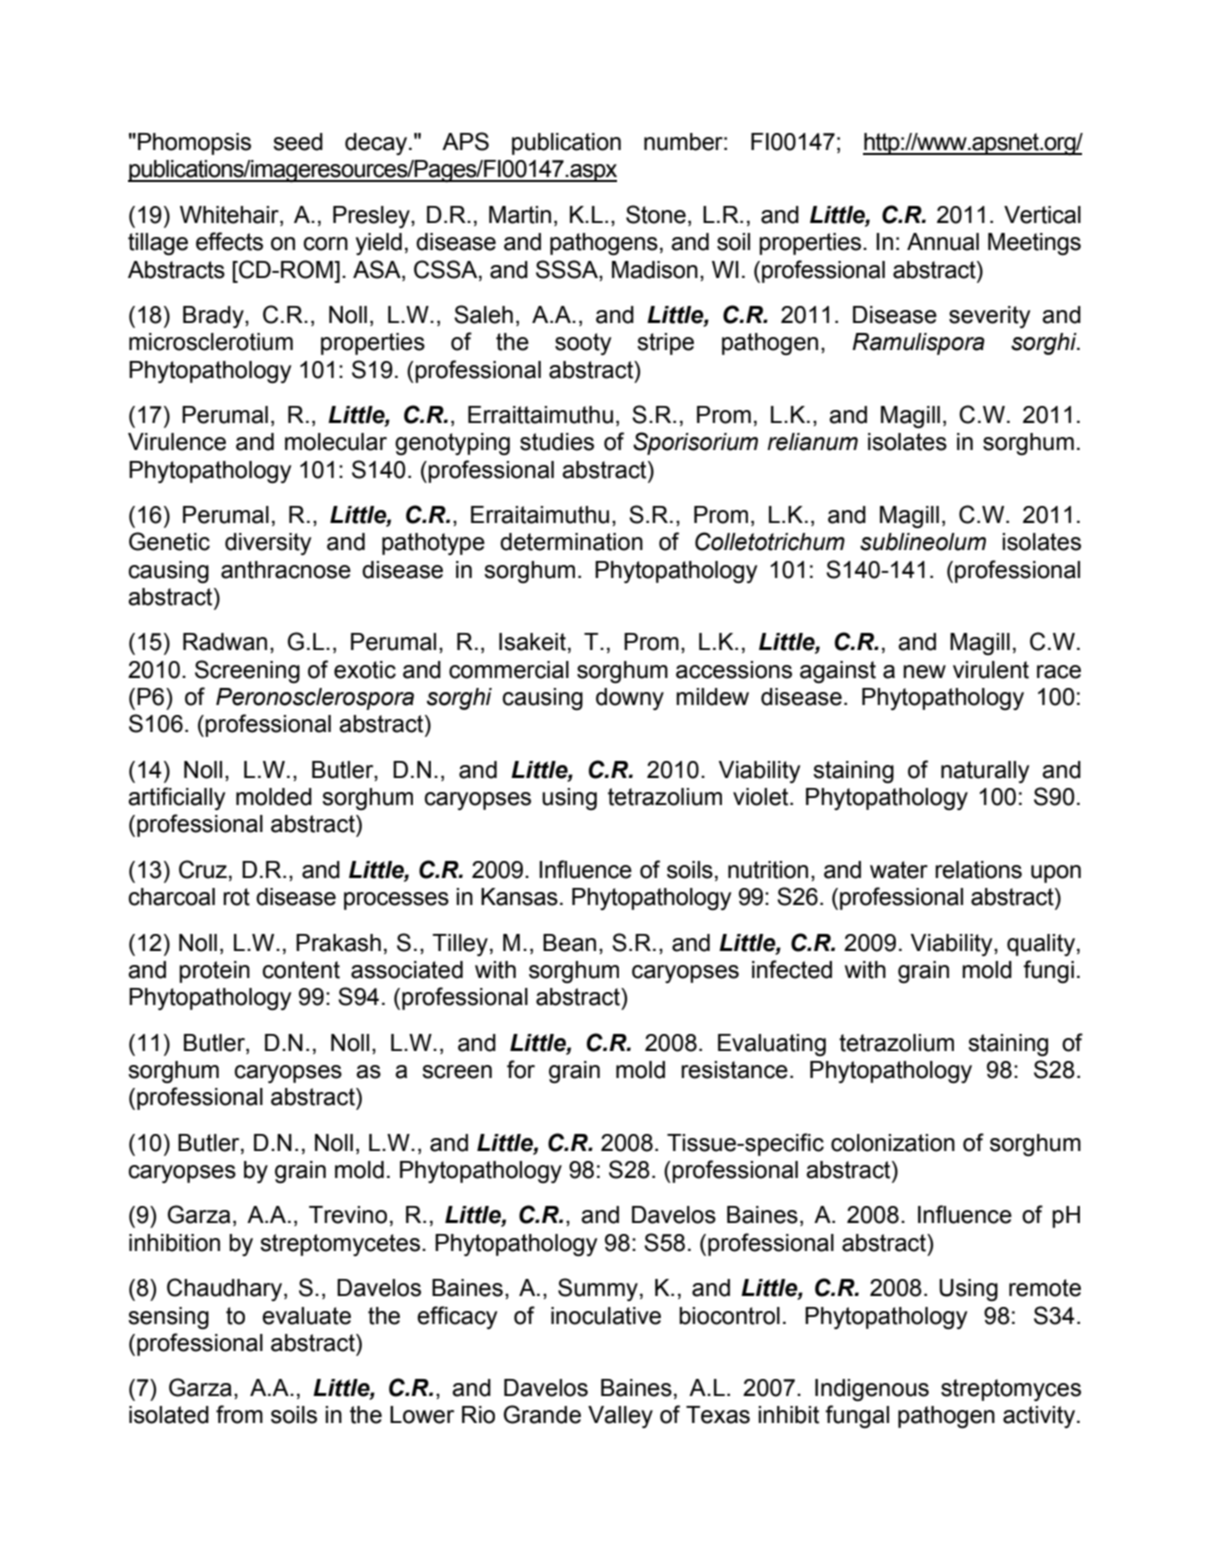 This image has width=1210, height=1566. What do you see at coordinates (989, 317) in the image?
I see `severity` at bounding box center [989, 317].
